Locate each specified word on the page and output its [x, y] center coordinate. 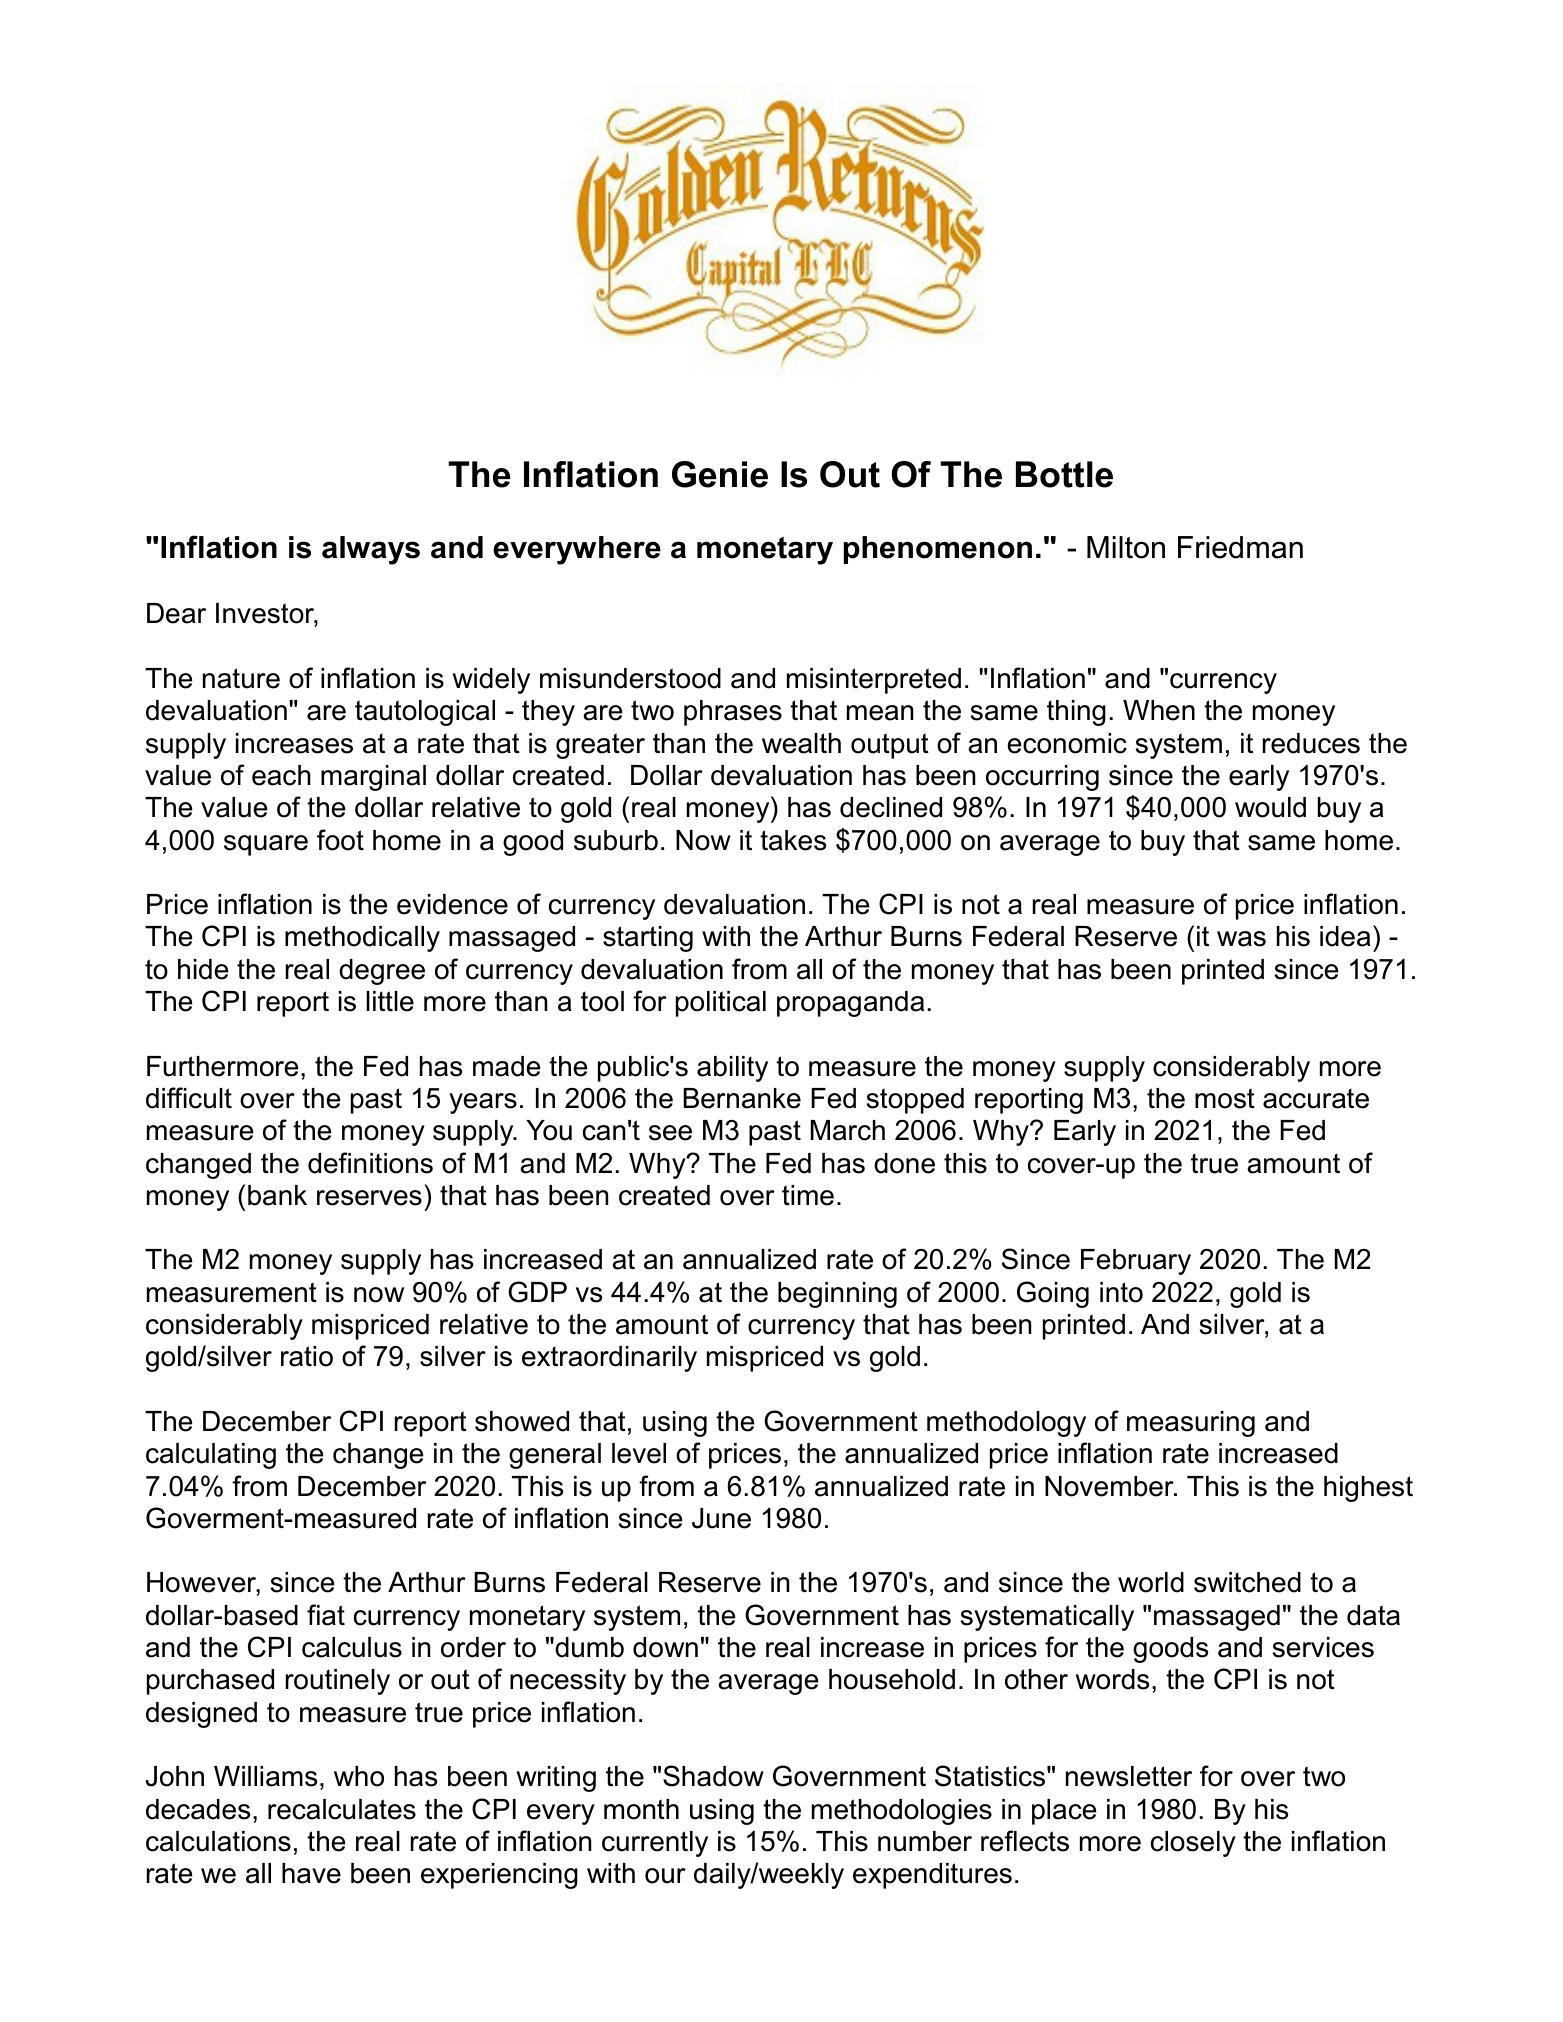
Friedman [1240, 547]
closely [1193, 1844]
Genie [720, 474]
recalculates [342, 1809]
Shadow [713, 1776]
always [371, 550]
